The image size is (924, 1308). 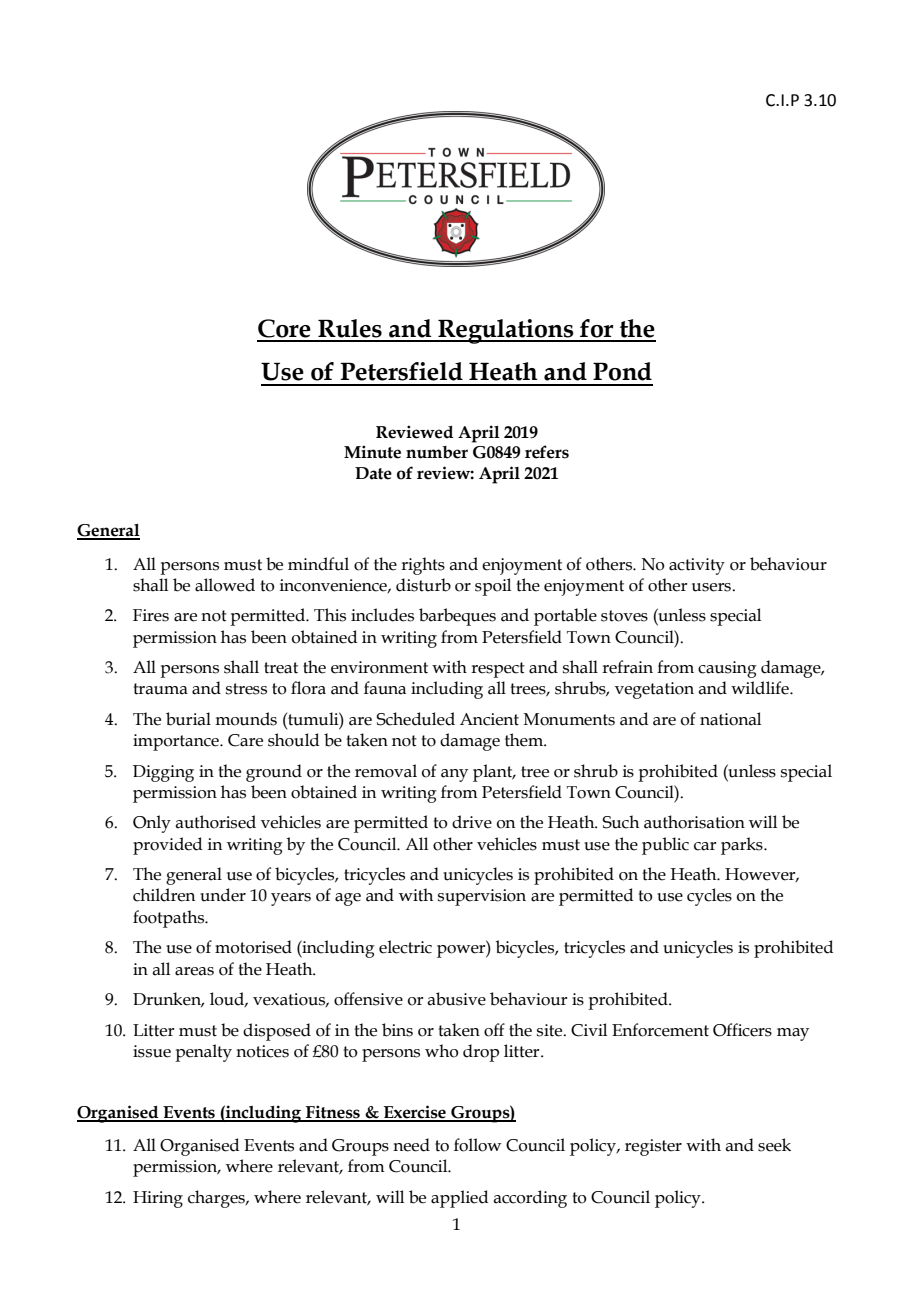 I want to click on Minute, so click(x=372, y=452).
